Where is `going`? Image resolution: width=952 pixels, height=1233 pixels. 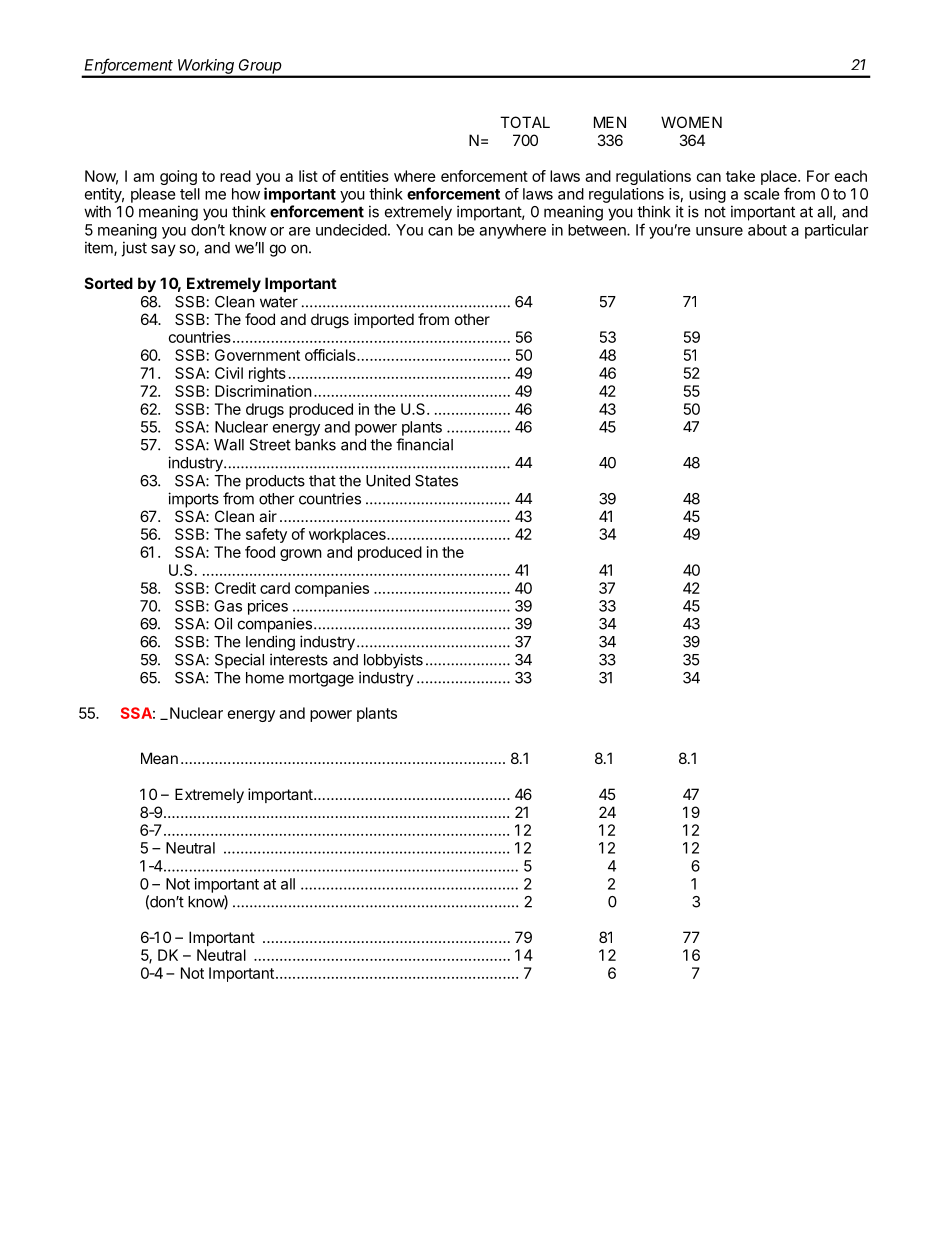 going is located at coordinates (178, 177).
